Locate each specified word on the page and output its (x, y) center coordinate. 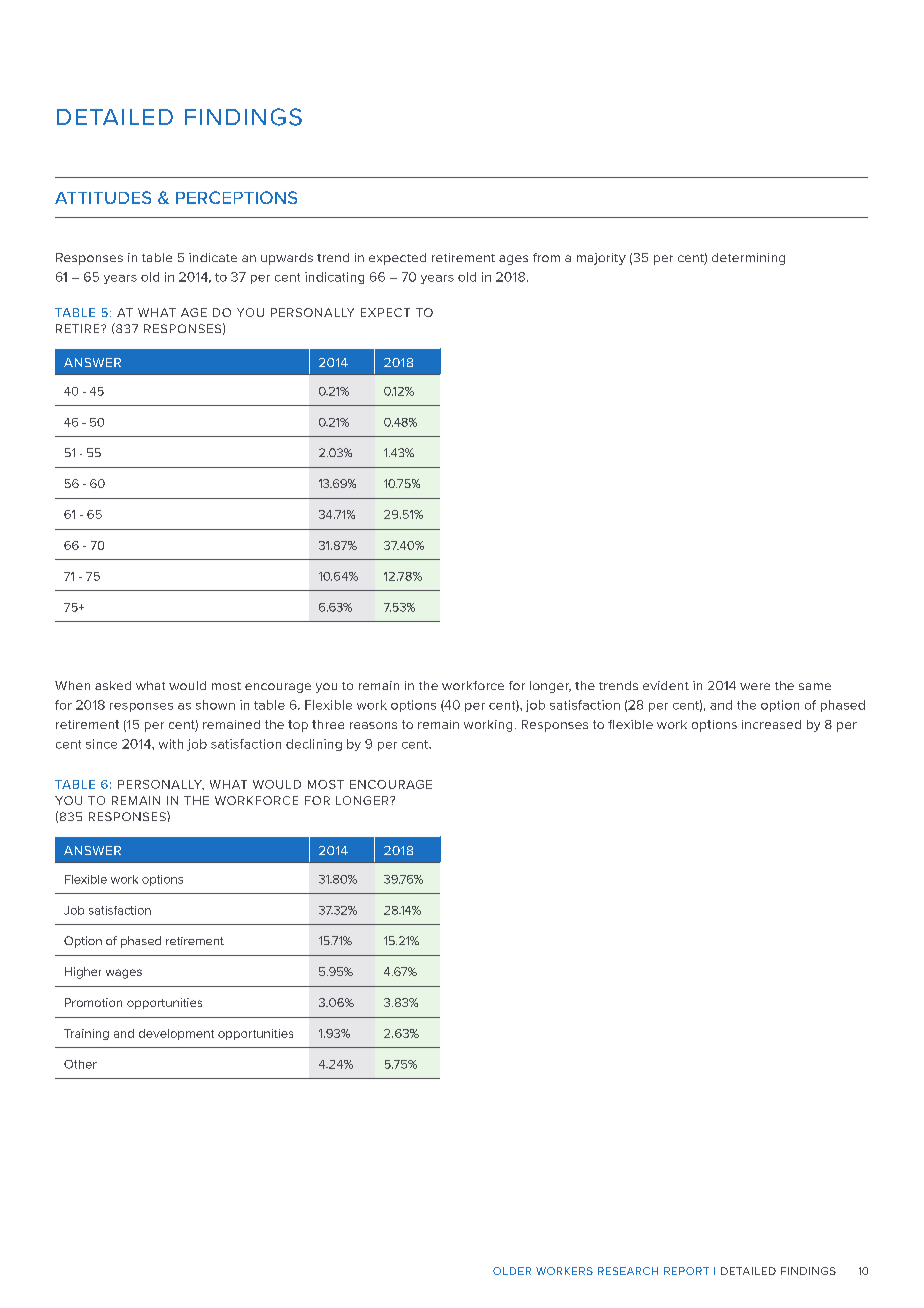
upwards (287, 259)
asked (113, 685)
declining (314, 745)
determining (748, 259)
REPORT (686, 1271)
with (171, 744)
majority (601, 259)
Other (80, 1064)
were (755, 686)
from (546, 257)
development (176, 1034)
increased (771, 724)
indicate (213, 257)
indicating (334, 278)
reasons (373, 725)
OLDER (512, 1271)
